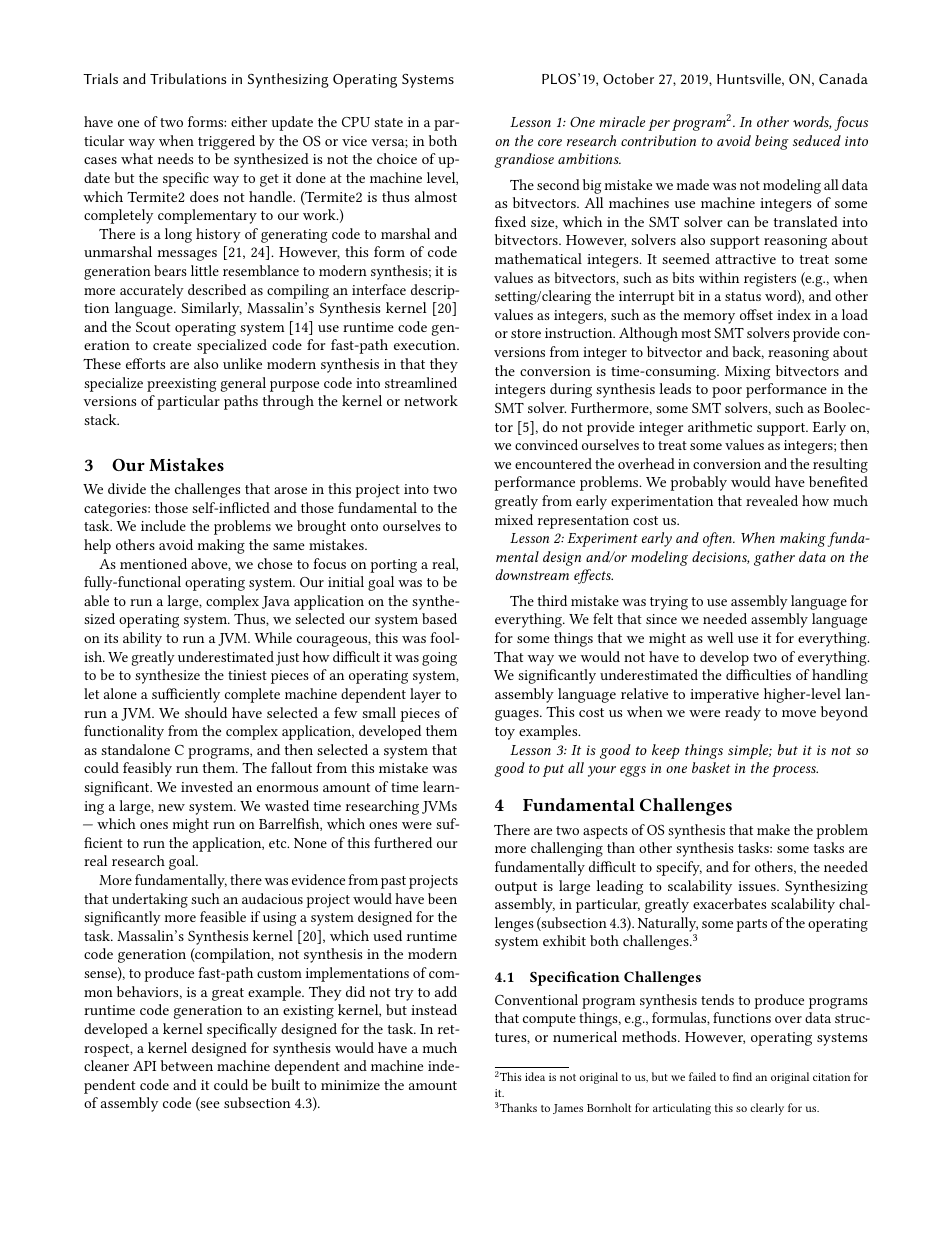  Describe the element at coordinates (439, 618) in the document. I see `based` at that location.
